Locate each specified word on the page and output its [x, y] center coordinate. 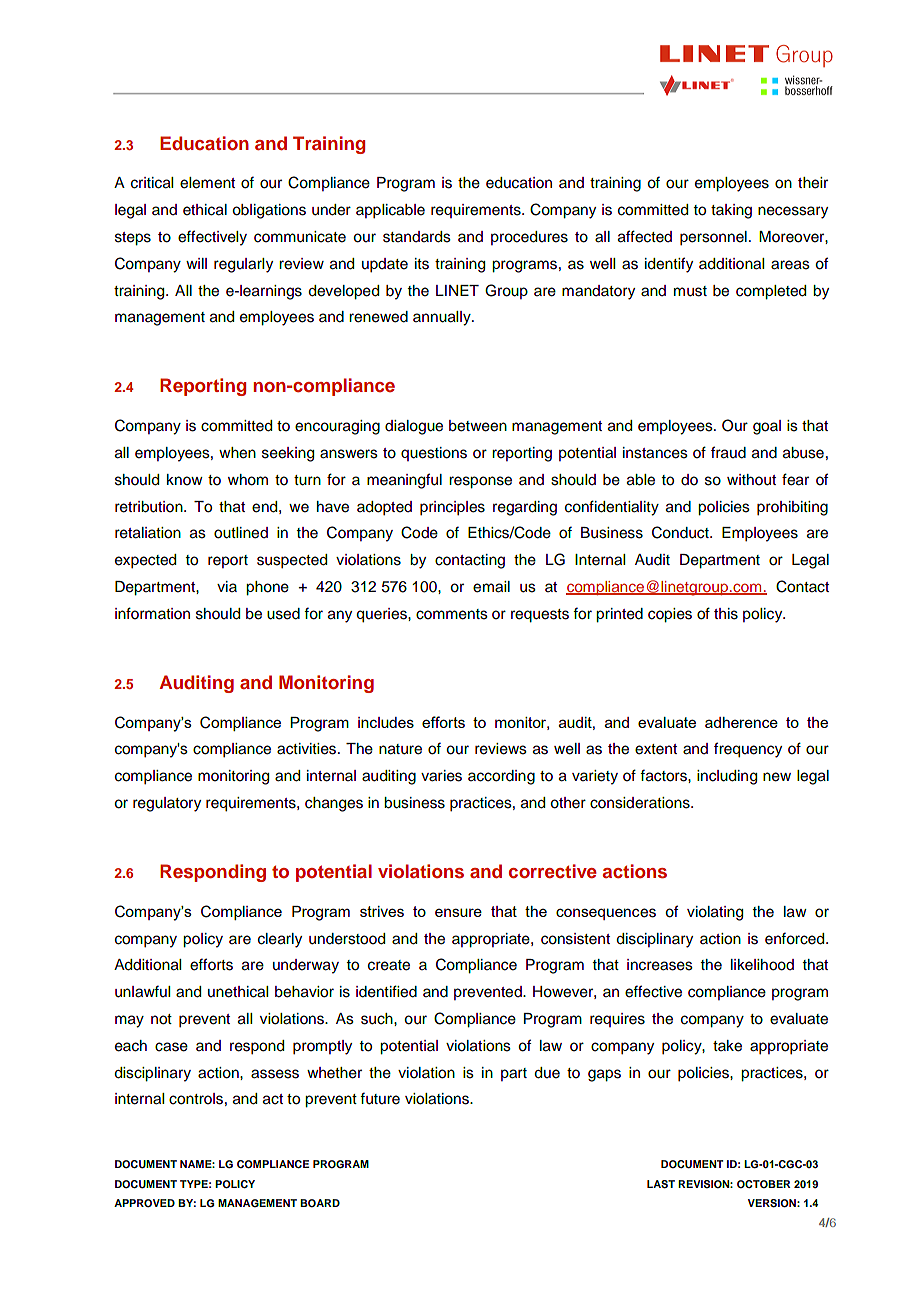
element [207, 183]
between [478, 426]
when [237, 453]
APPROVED [144, 1203]
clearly [280, 940]
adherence [741, 722]
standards [417, 237]
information [152, 613]
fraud [728, 452]
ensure [458, 912]
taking [731, 211]
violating [715, 913]
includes [386, 722]
